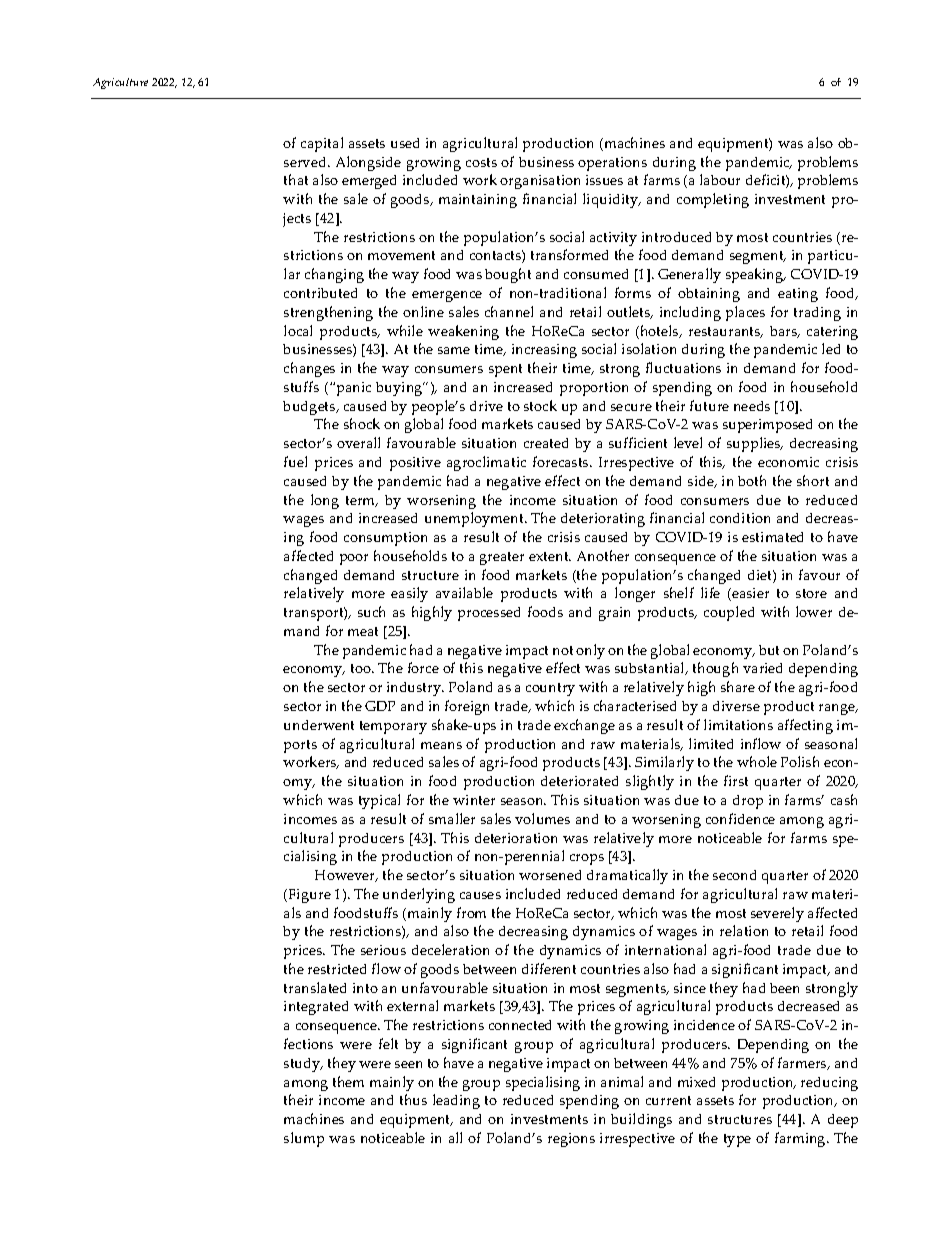  Describe the element at coordinates (720, 179) in the screenshot. I see `labour` at that location.
